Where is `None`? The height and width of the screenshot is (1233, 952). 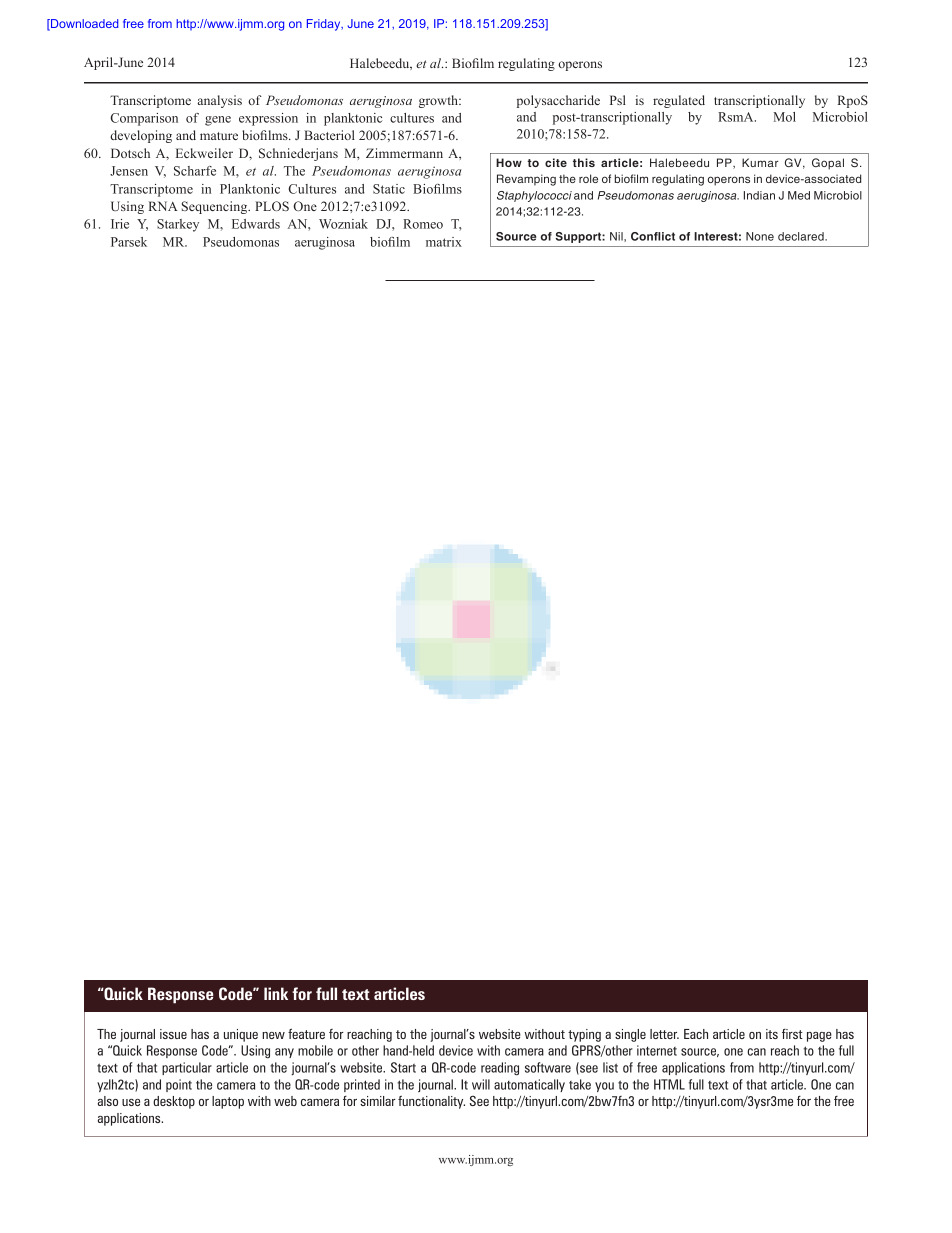
None is located at coordinates (760, 236).
